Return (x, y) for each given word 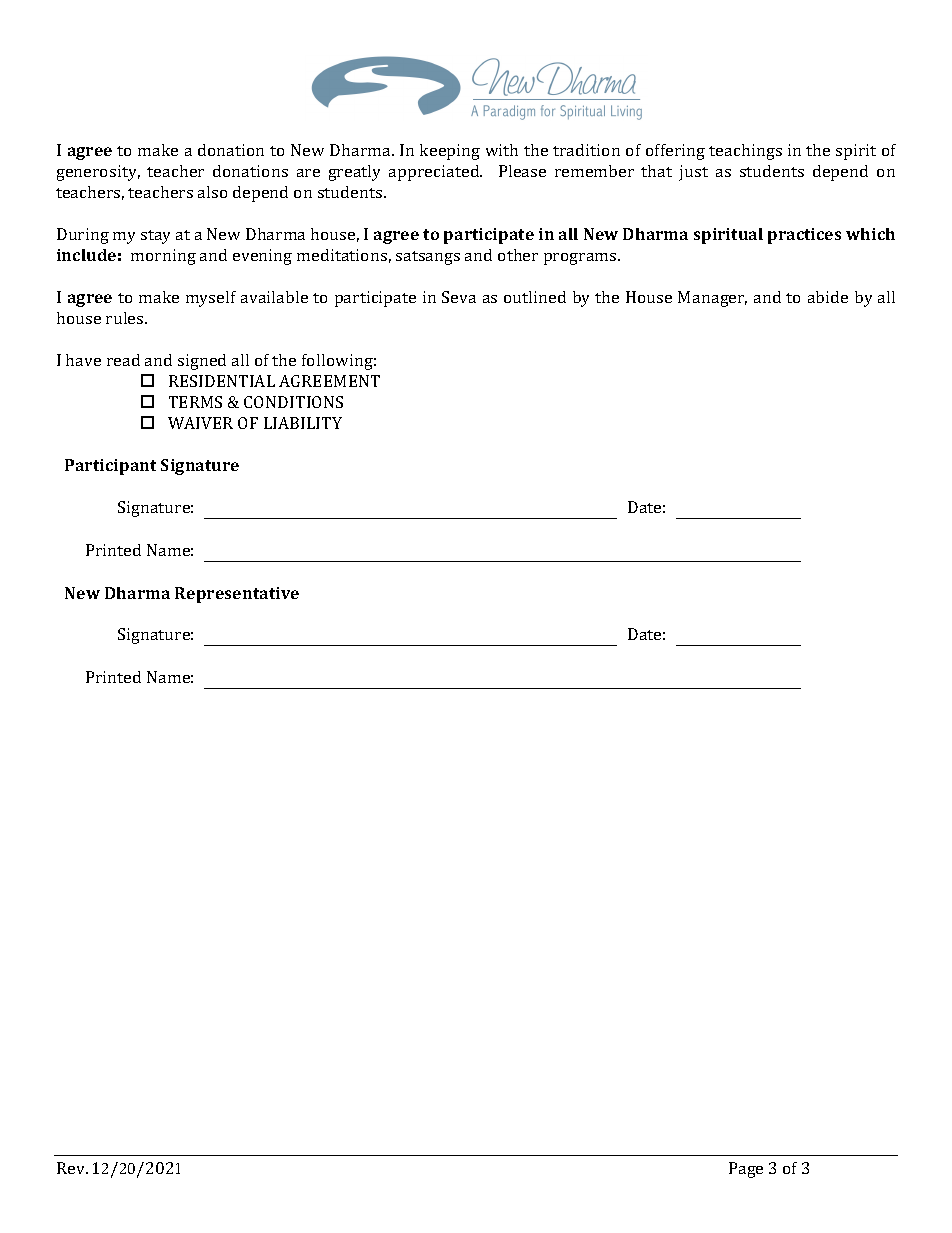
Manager (712, 299)
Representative (237, 595)
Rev (72, 1168)
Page (746, 1170)
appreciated (435, 173)
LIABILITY (303, 423)
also (212, 192)
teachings (745, 152)
